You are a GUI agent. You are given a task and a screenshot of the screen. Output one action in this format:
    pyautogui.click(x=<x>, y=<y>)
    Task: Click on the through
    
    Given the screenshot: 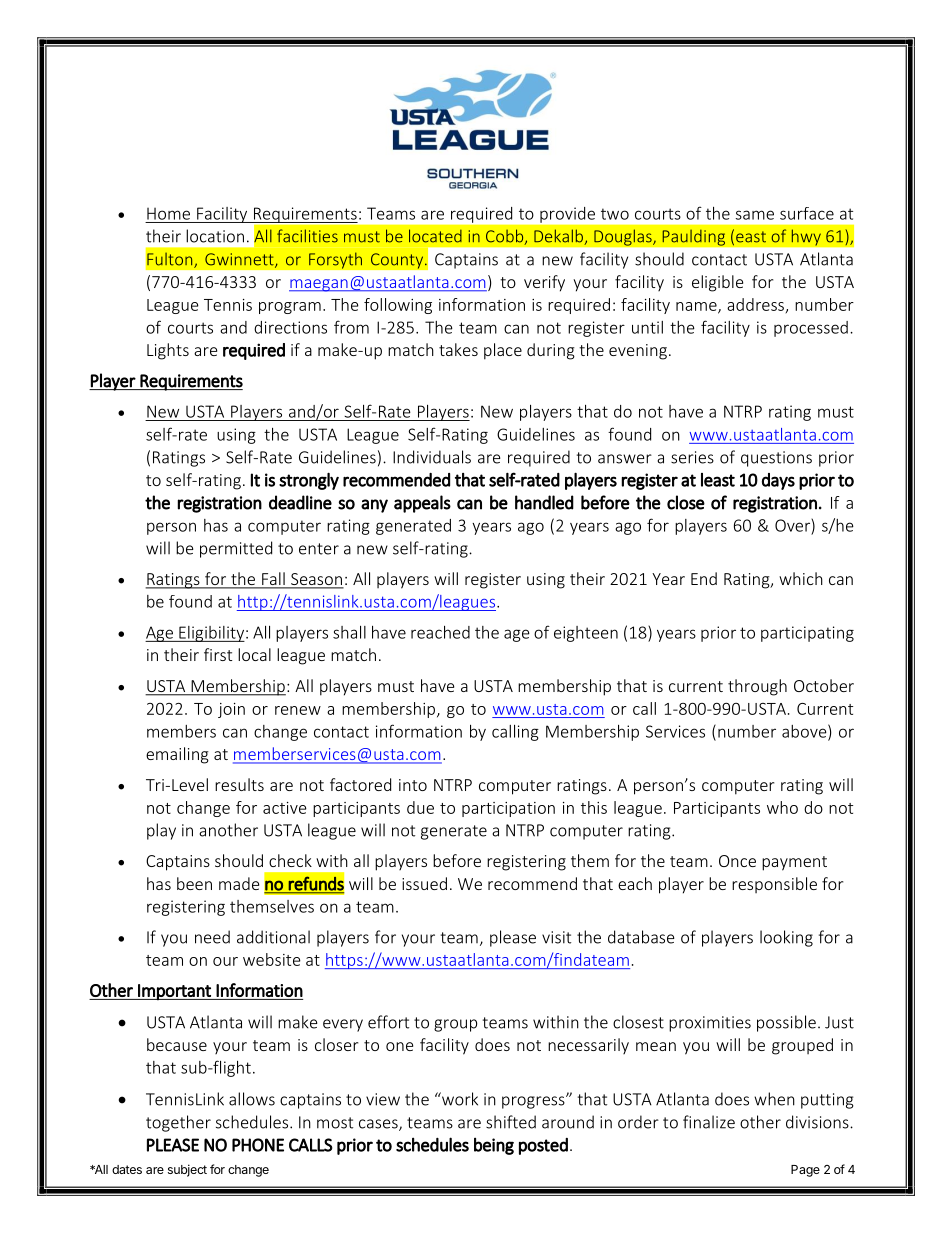 What is the action you would take?
    pyautogui.click(x=757, y=687)
